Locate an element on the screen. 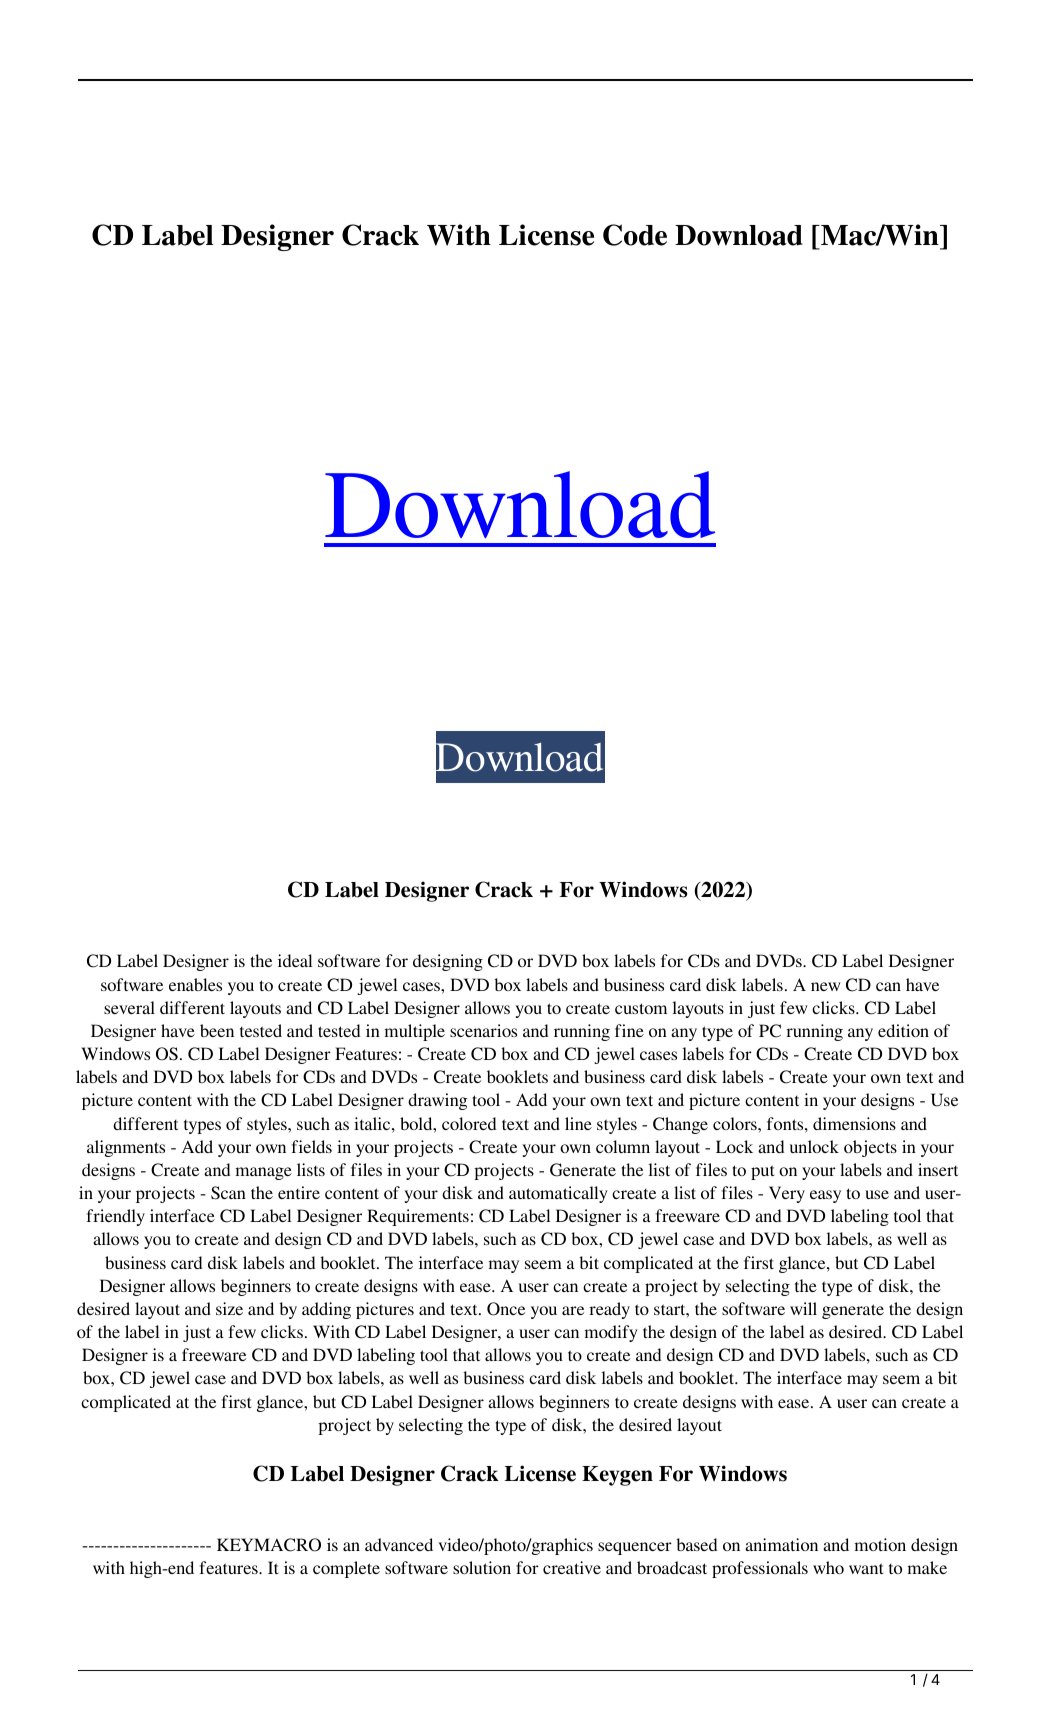  creative is located at coordinates (572, 1567).
